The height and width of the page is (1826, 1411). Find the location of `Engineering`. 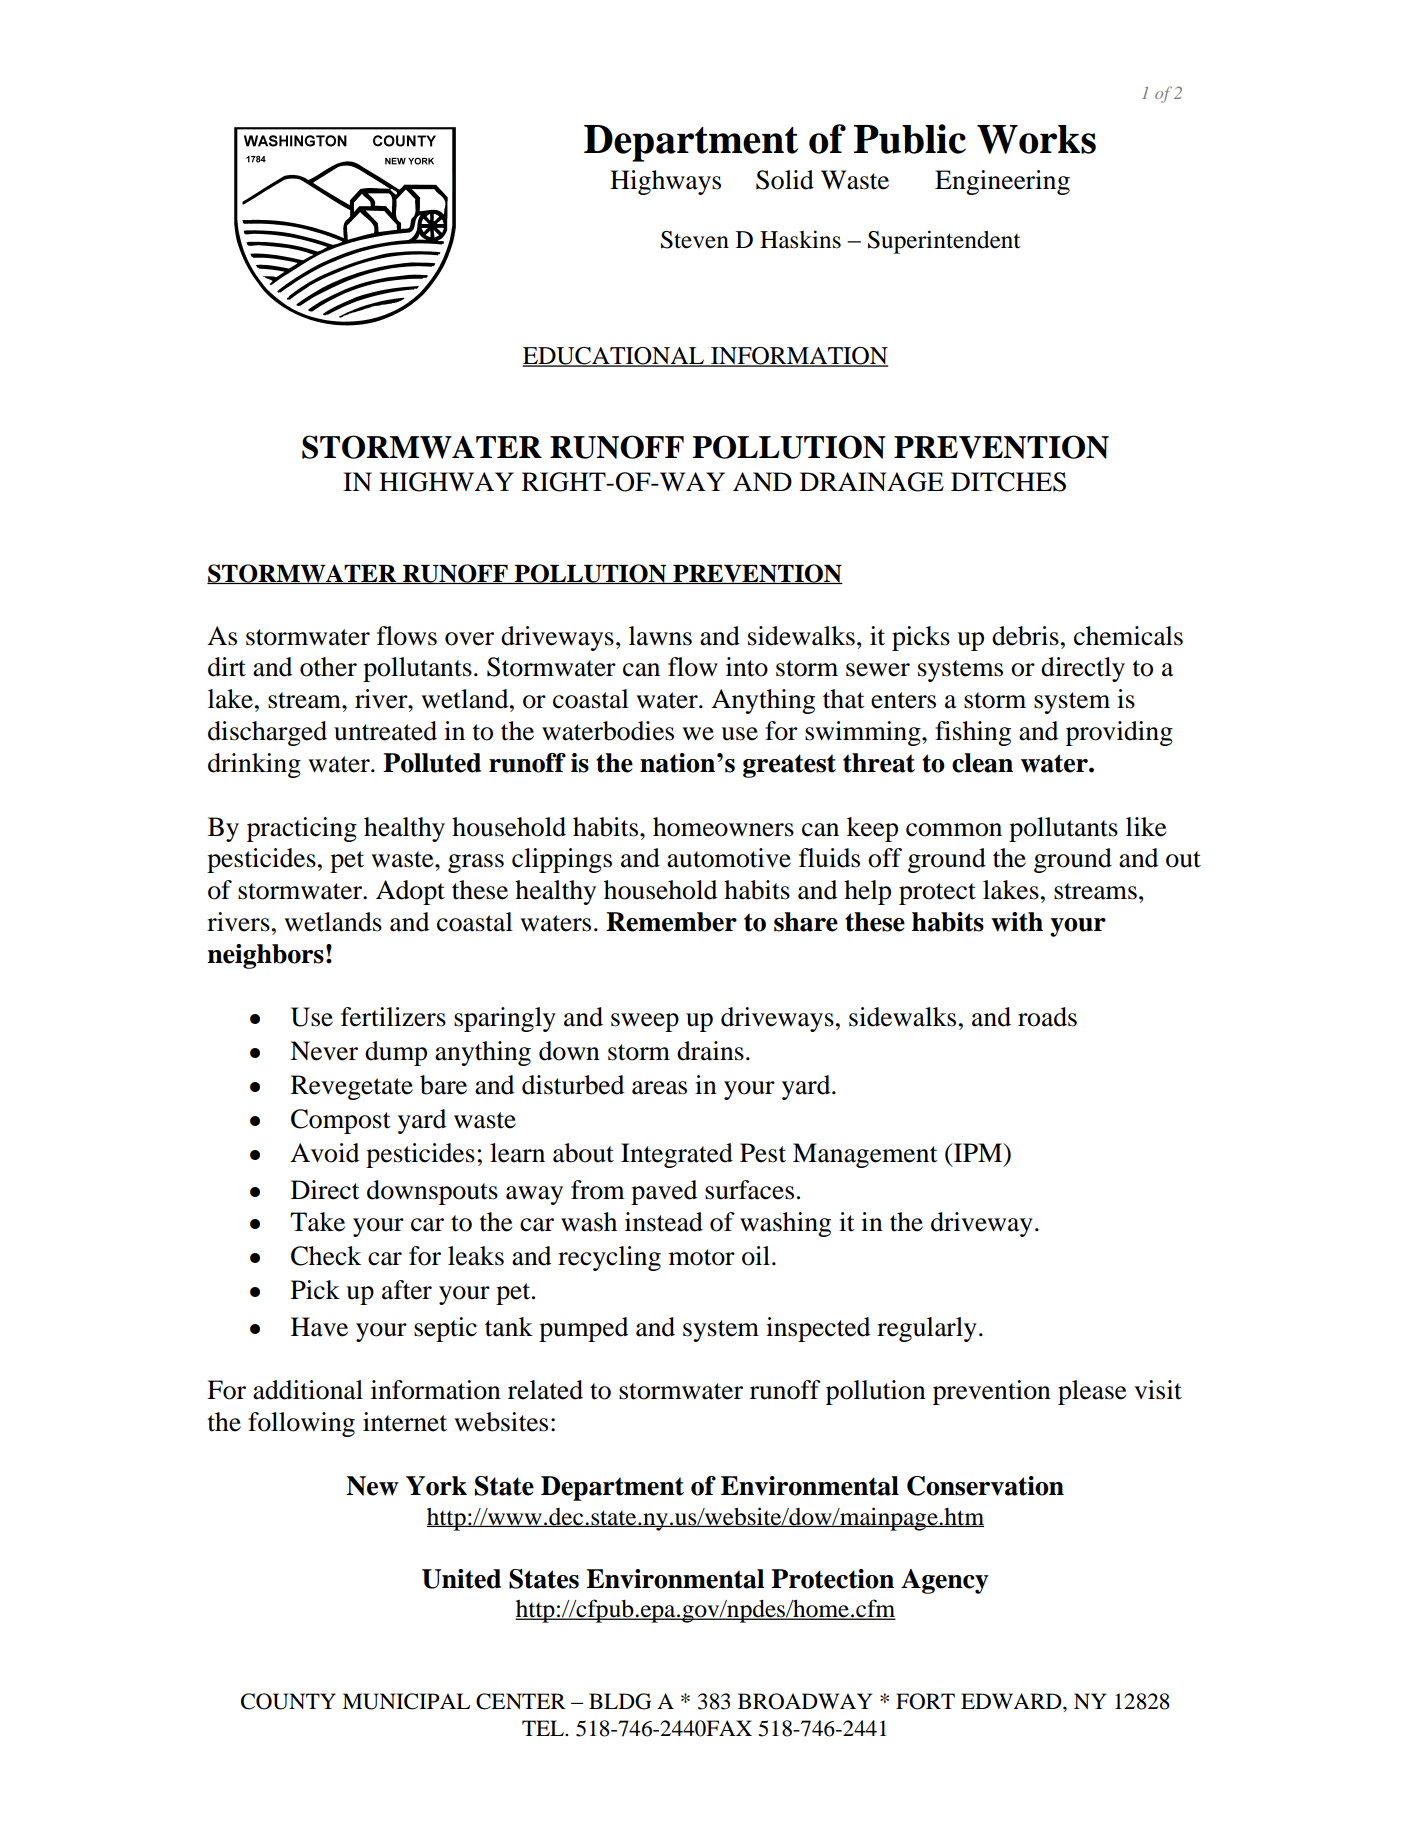

Engineering is located at coordinates (1002, 182).
